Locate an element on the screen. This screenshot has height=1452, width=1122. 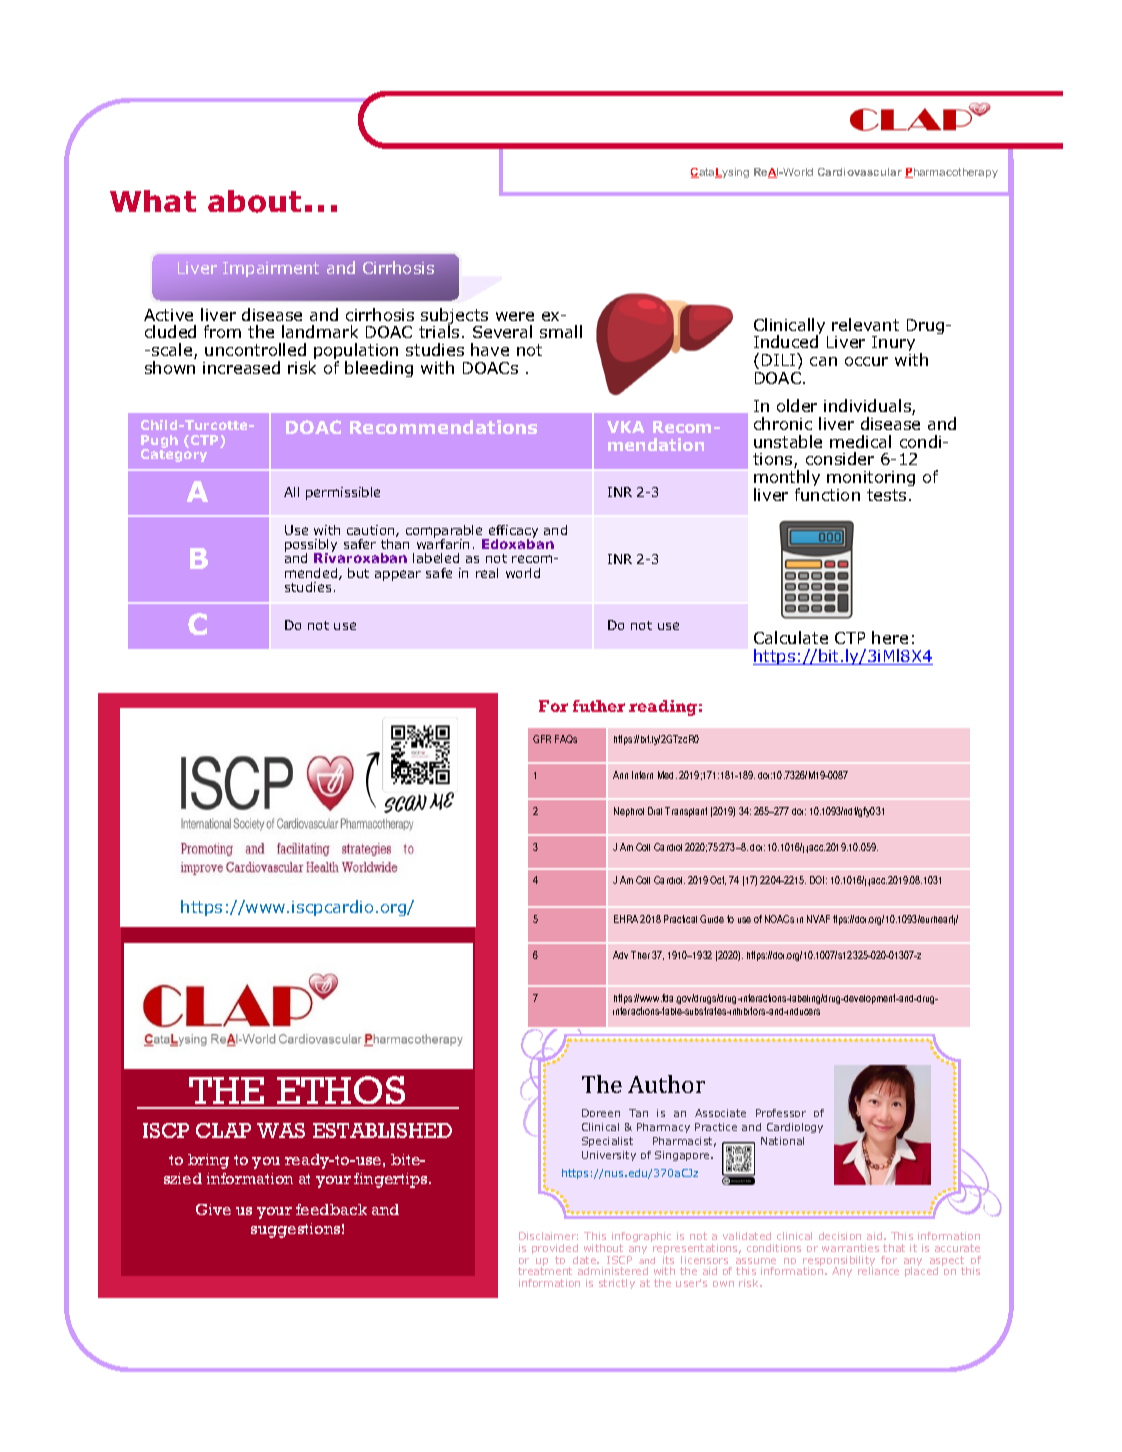
Cardiovascular is located at coordinates (860, 172).
